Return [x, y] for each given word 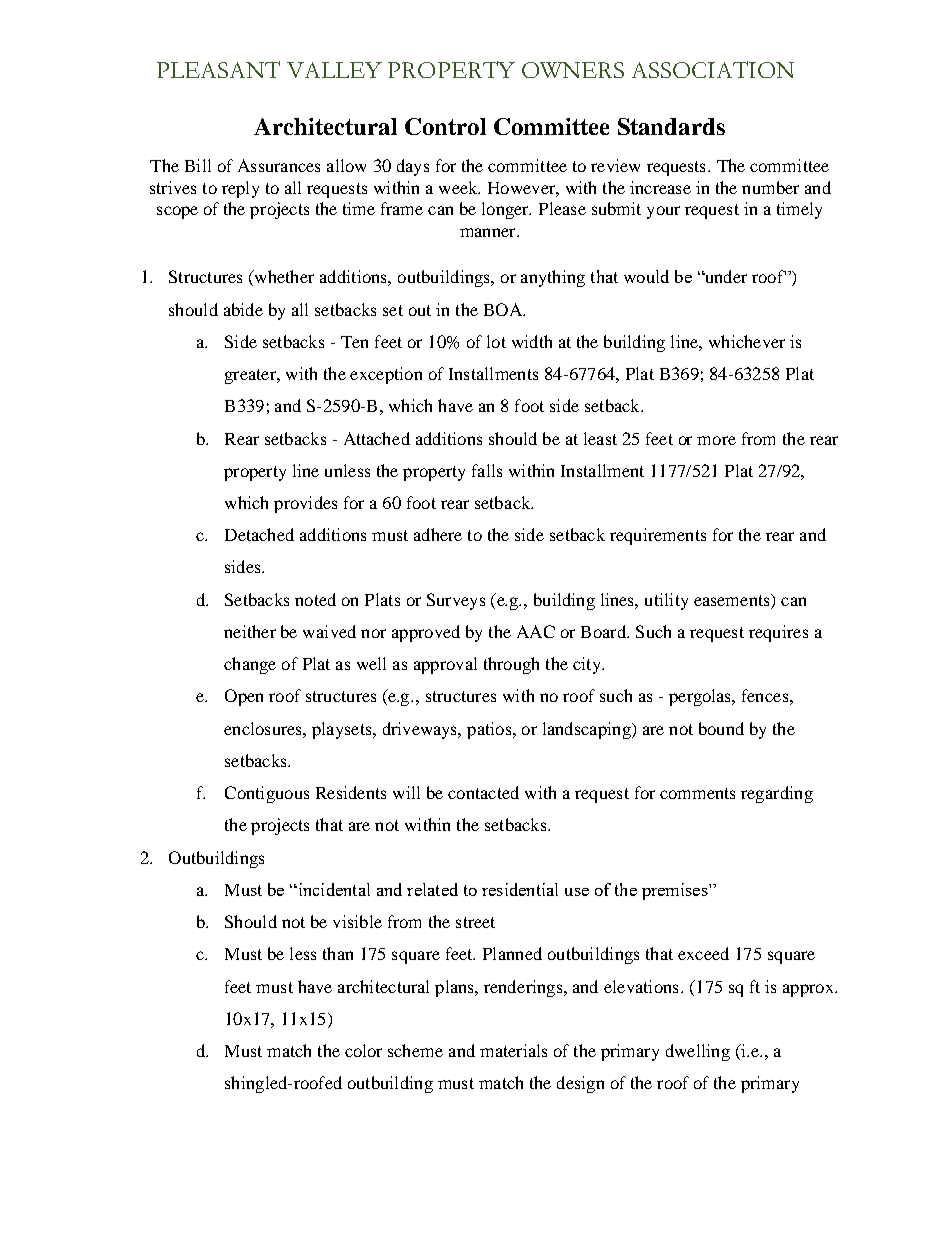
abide [243, 309]
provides [305, 504]
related [432, 889]
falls [487, 470]
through [511, 665]
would [646, 276]
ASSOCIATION [713, 69]
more [716, 440]
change [250, 665]
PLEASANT [218, 69]
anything [553, 278]
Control [445, 126]
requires [778, 633]
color [363, 1050]
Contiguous [267, 794]
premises [676, 891]
